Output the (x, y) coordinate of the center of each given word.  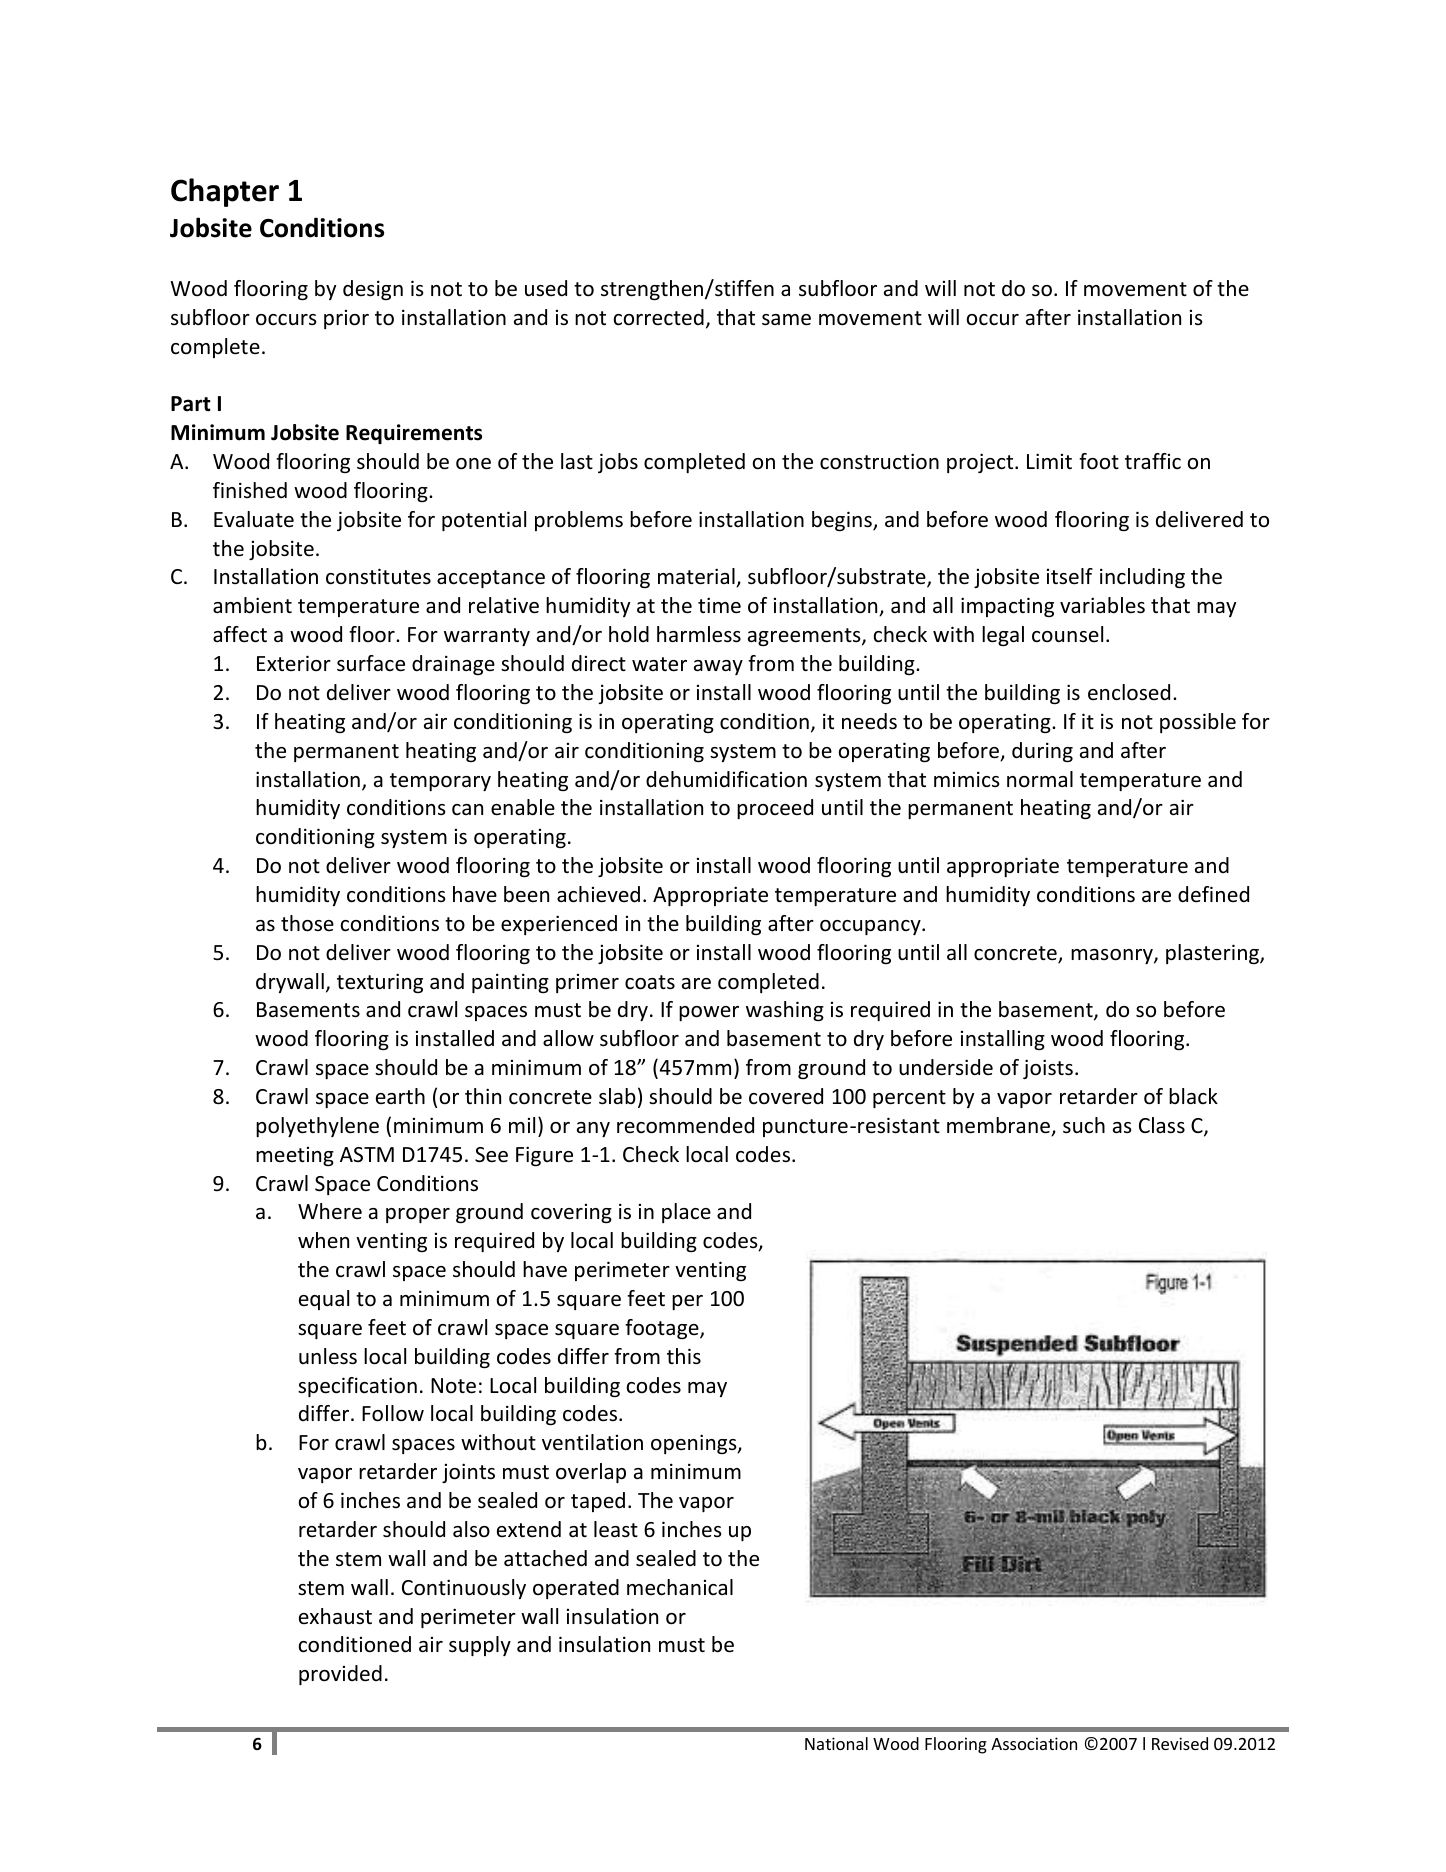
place (686, 1213)
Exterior (294, 663)
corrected (659, 317)
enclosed (1129, 692)
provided (340, 1675)
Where (330, 1211)
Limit (1049, 461)
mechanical (680, 1587)
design (373, 290)
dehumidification (726, 779)
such (1084, 1125)
